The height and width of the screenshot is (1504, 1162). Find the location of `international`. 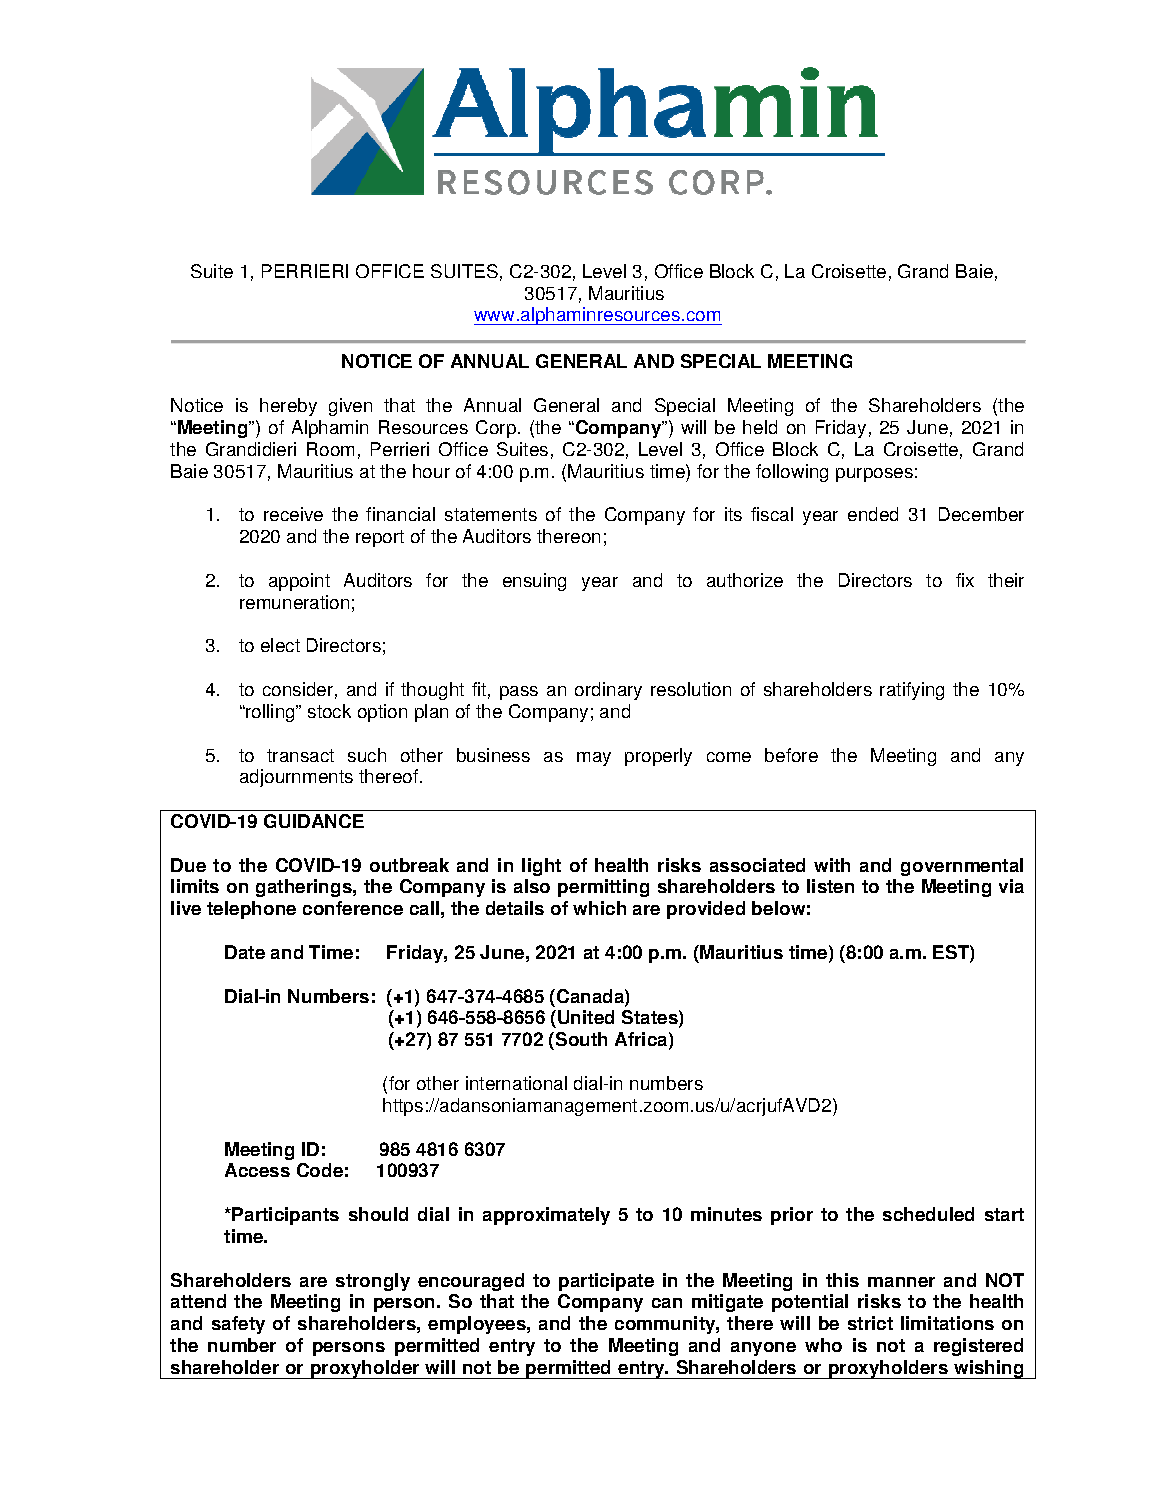

international is located at coordinates (516, 1083).
